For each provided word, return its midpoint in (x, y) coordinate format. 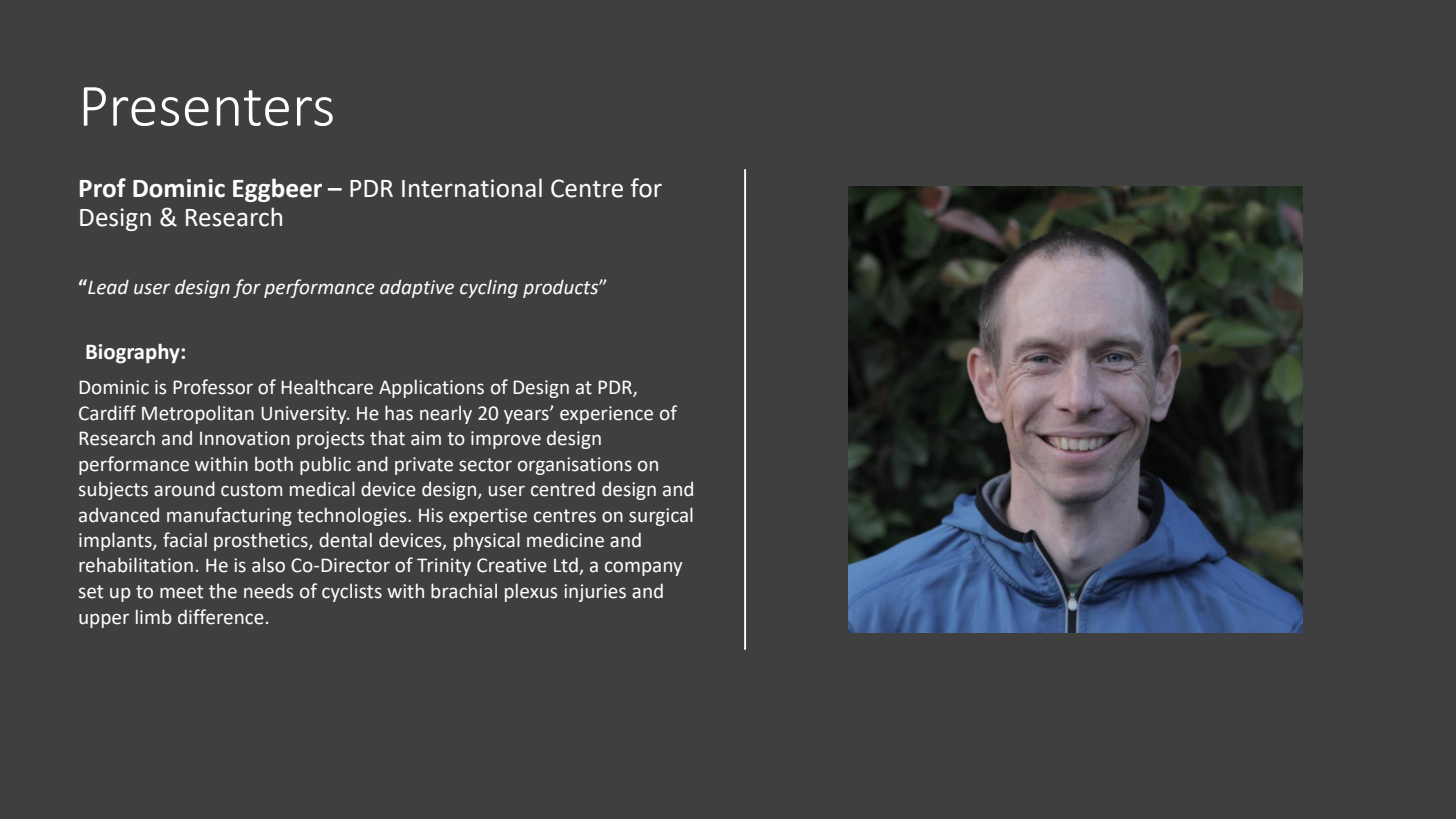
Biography (134, 353)
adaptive (417, 288)
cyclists (352, 592)
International (472, 188)
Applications (431, 388)
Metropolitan (198, 415)
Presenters (208, 106)
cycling (489, 289)
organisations (575, 466)
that (387, 438)
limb (154, 617)
